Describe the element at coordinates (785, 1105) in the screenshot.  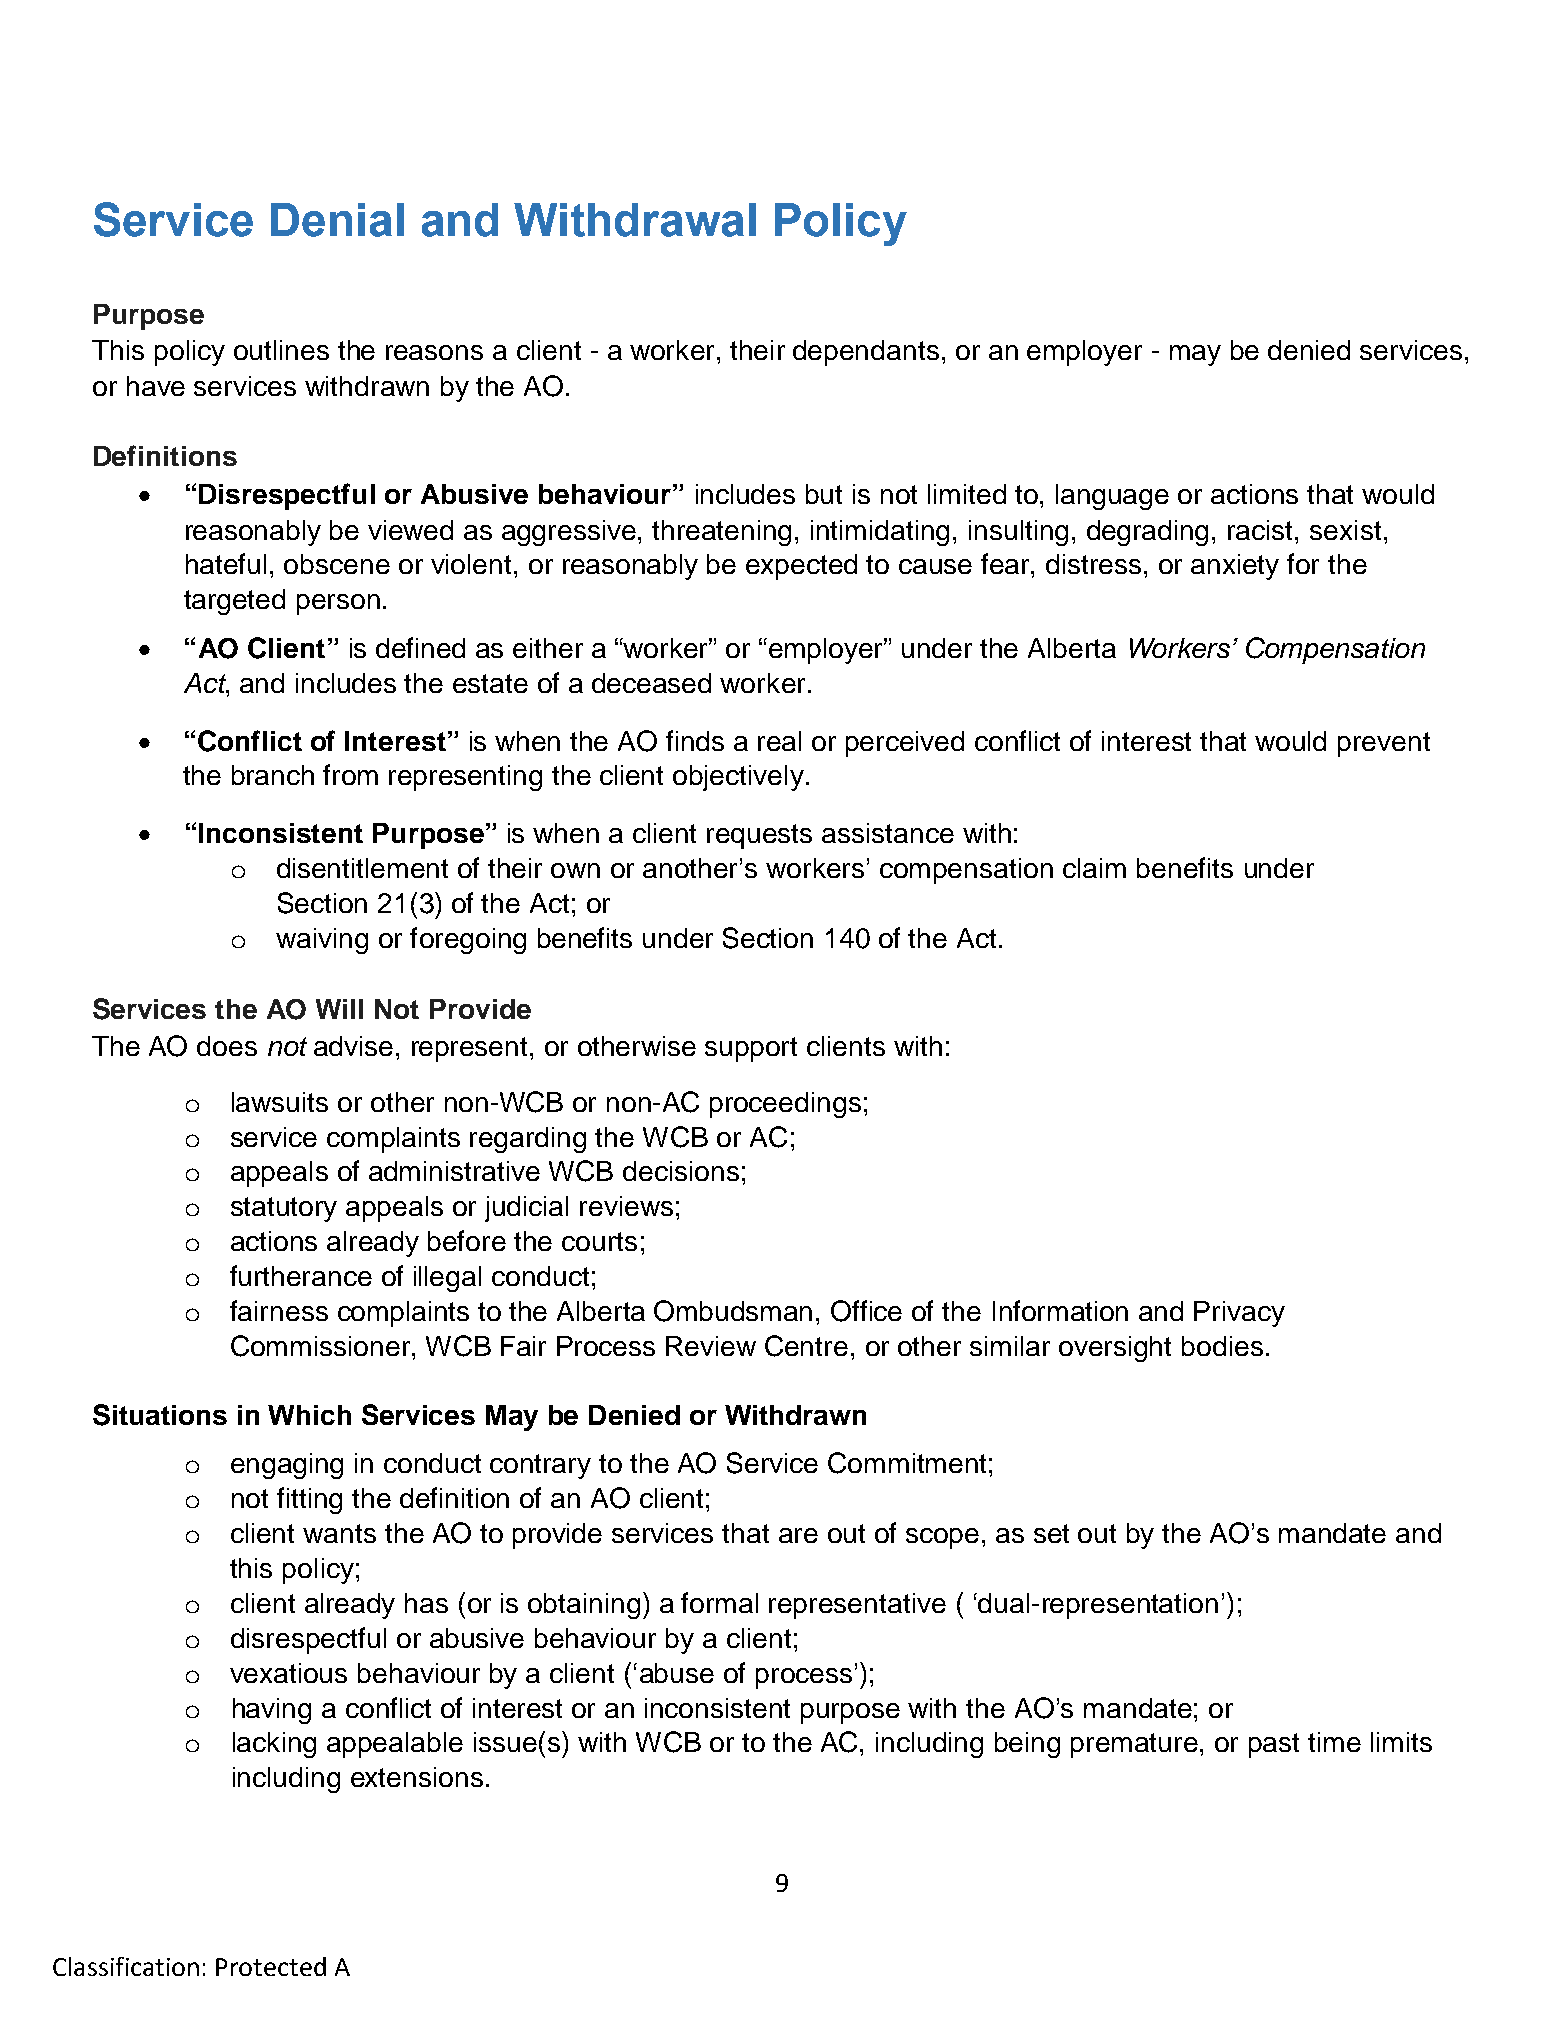
I see `proceedings` at that location.
